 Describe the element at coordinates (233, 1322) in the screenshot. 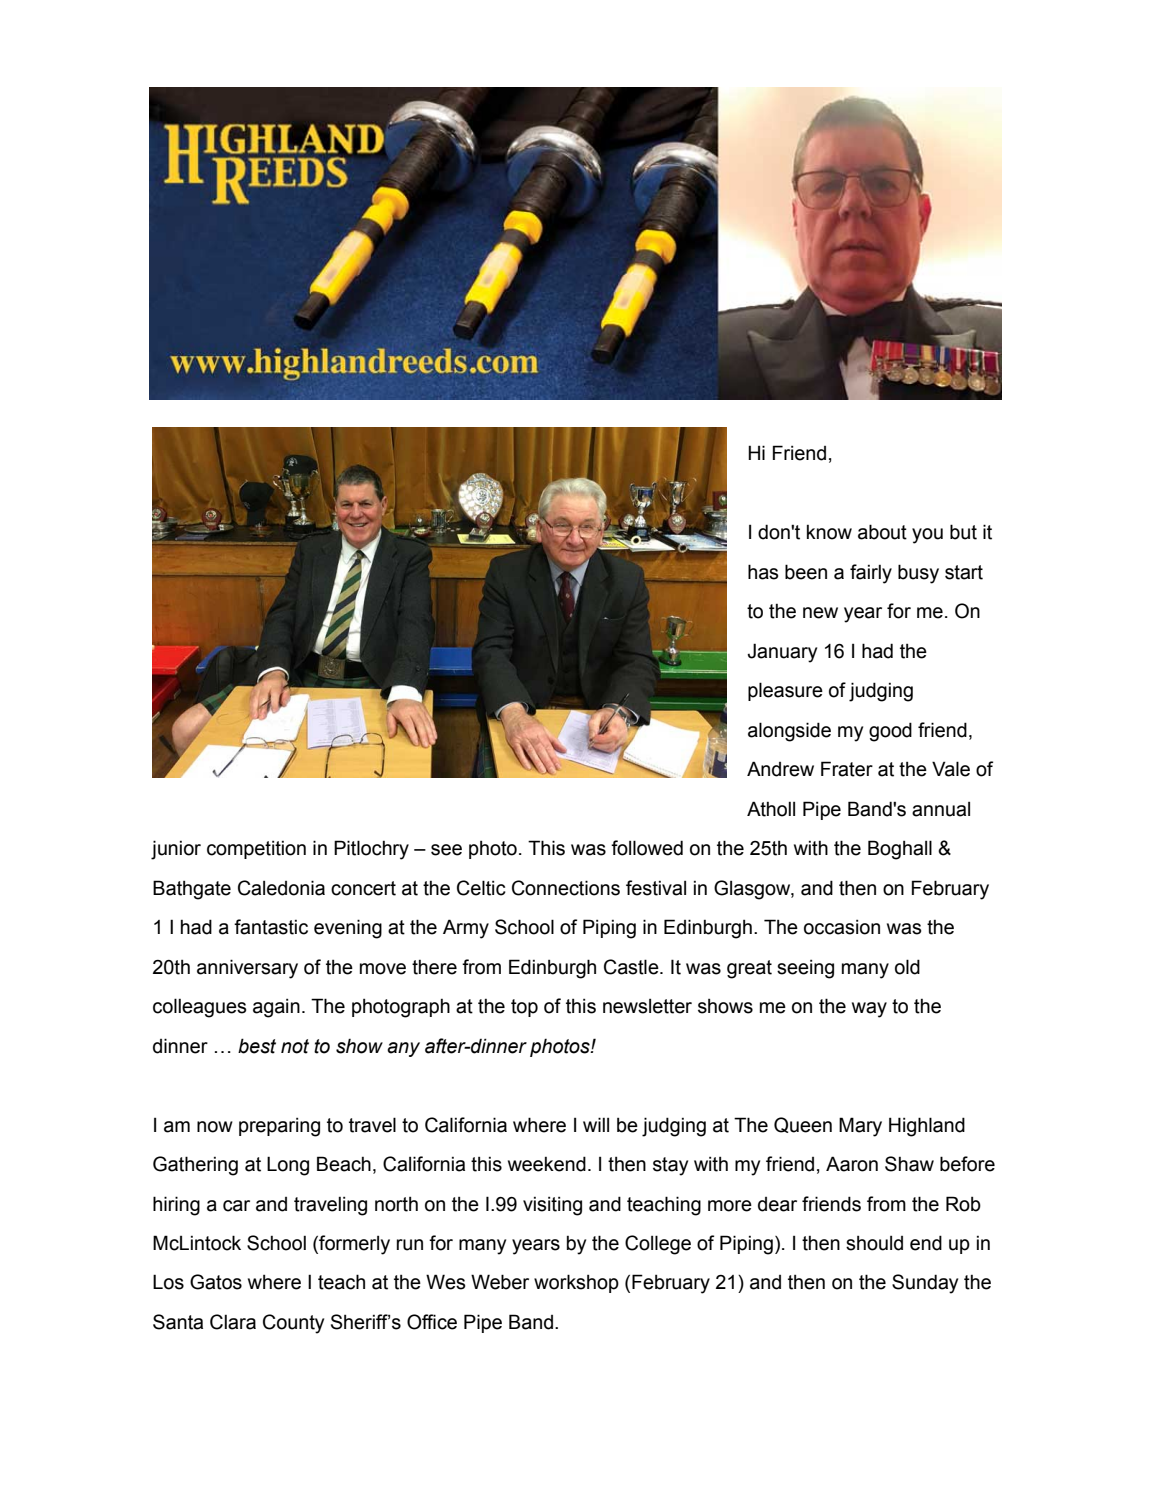

I see `Clara` at that location.
